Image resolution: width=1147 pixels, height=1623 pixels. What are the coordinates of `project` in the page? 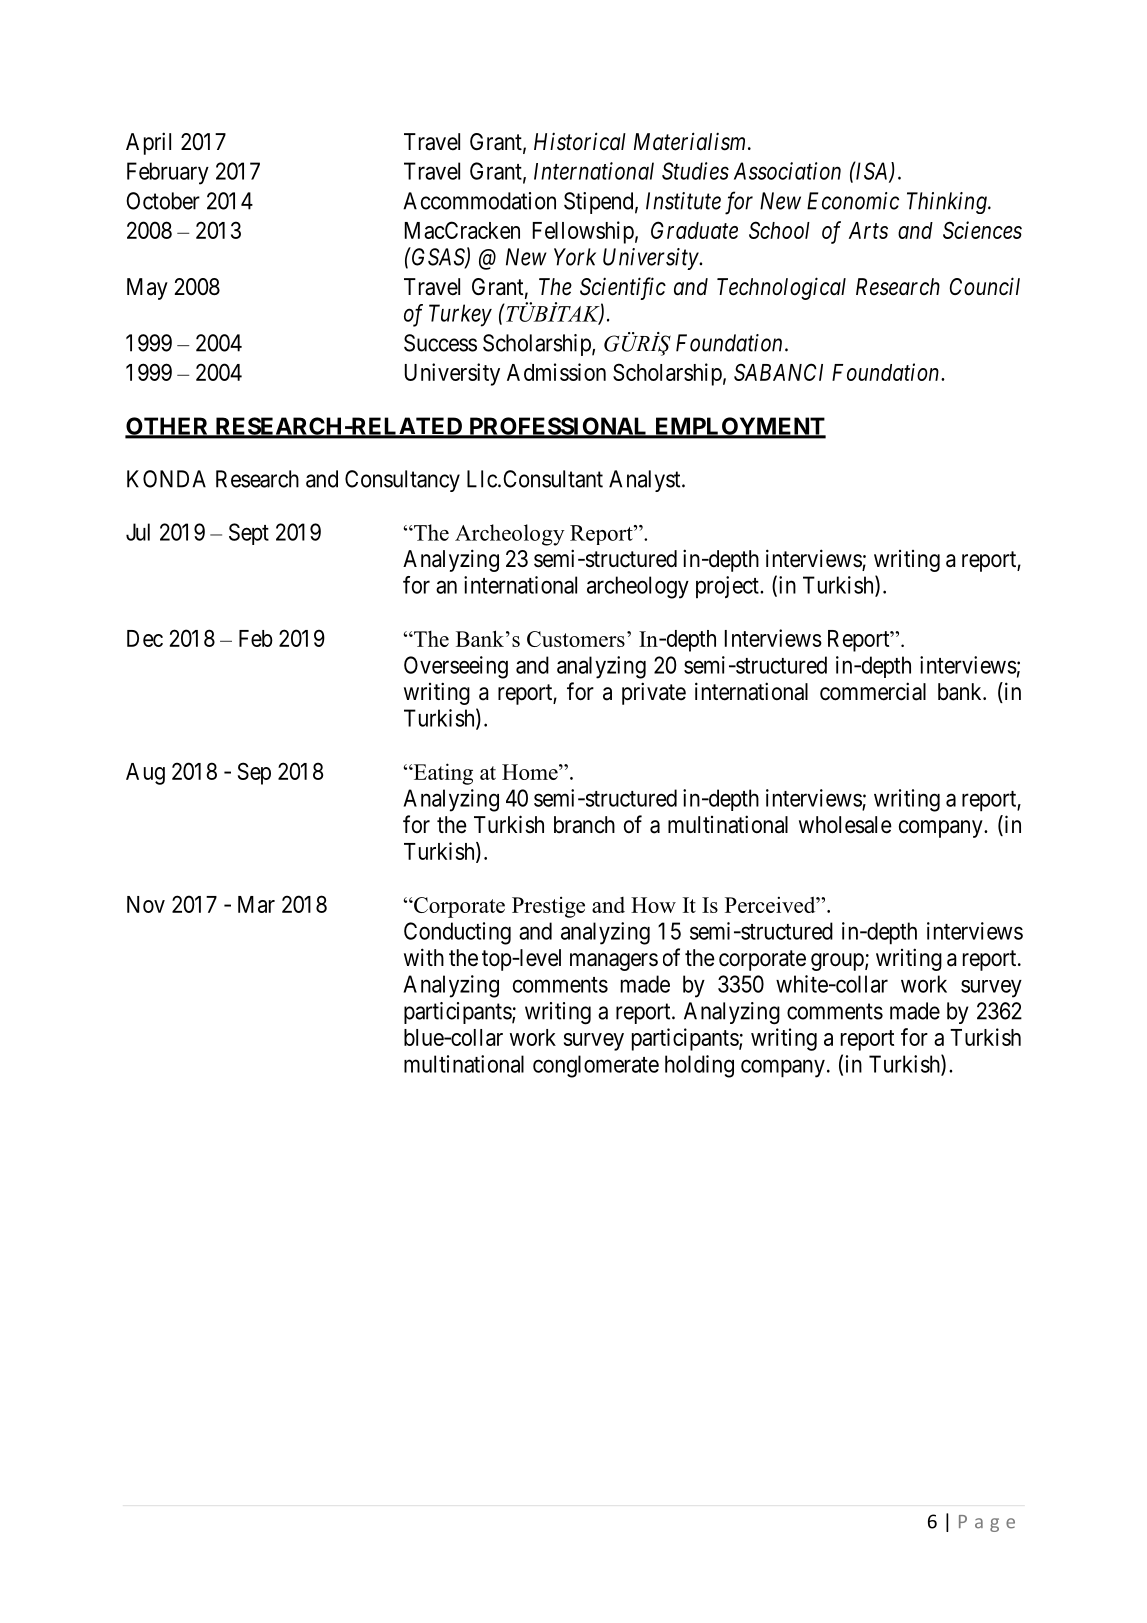 It's located at (728, 587).
